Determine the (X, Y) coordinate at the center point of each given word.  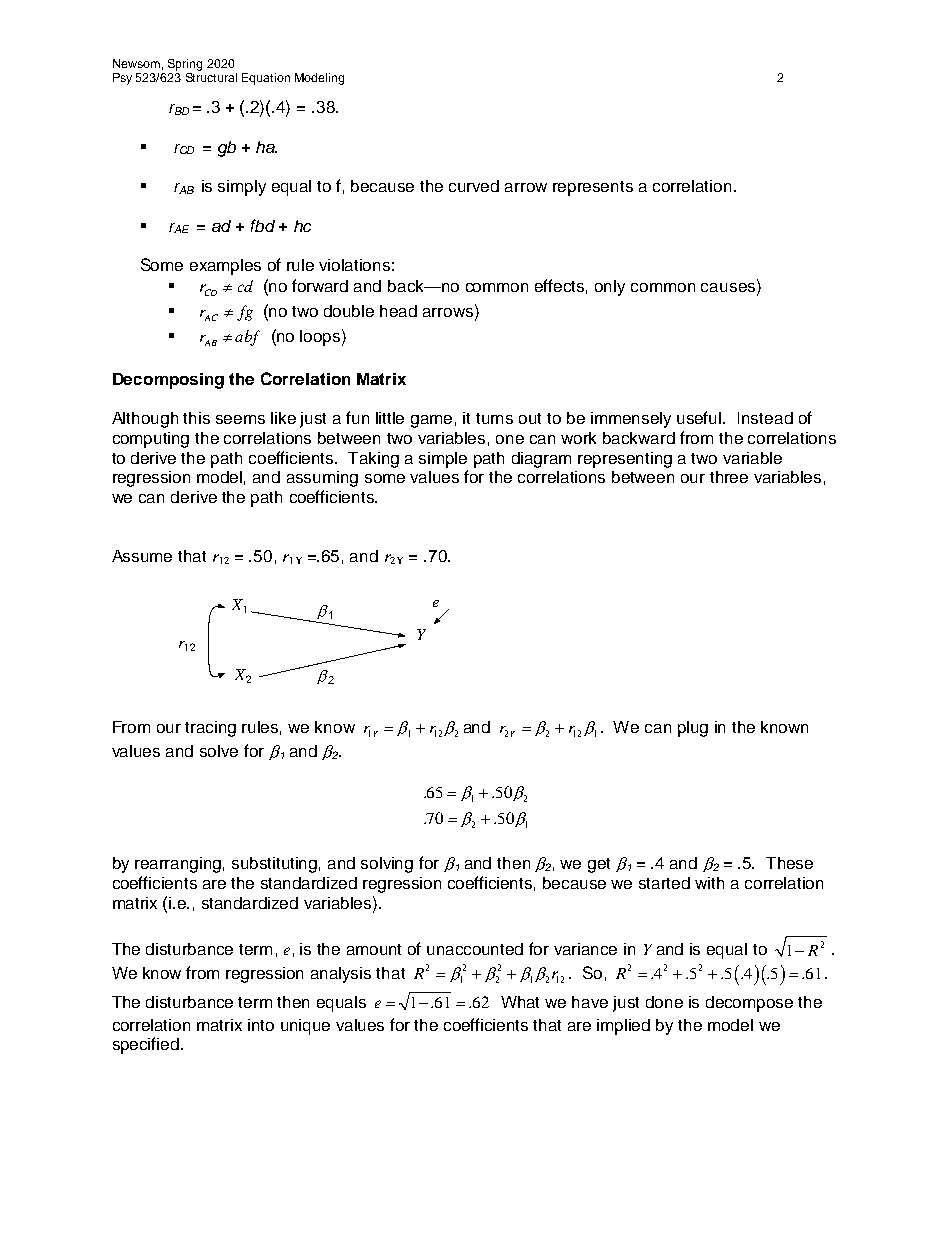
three (729, 477)
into (261, 1025)
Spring (185, 65)
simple (443, 460)
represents (593, 188)
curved (474, 186)
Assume (142, 556)
